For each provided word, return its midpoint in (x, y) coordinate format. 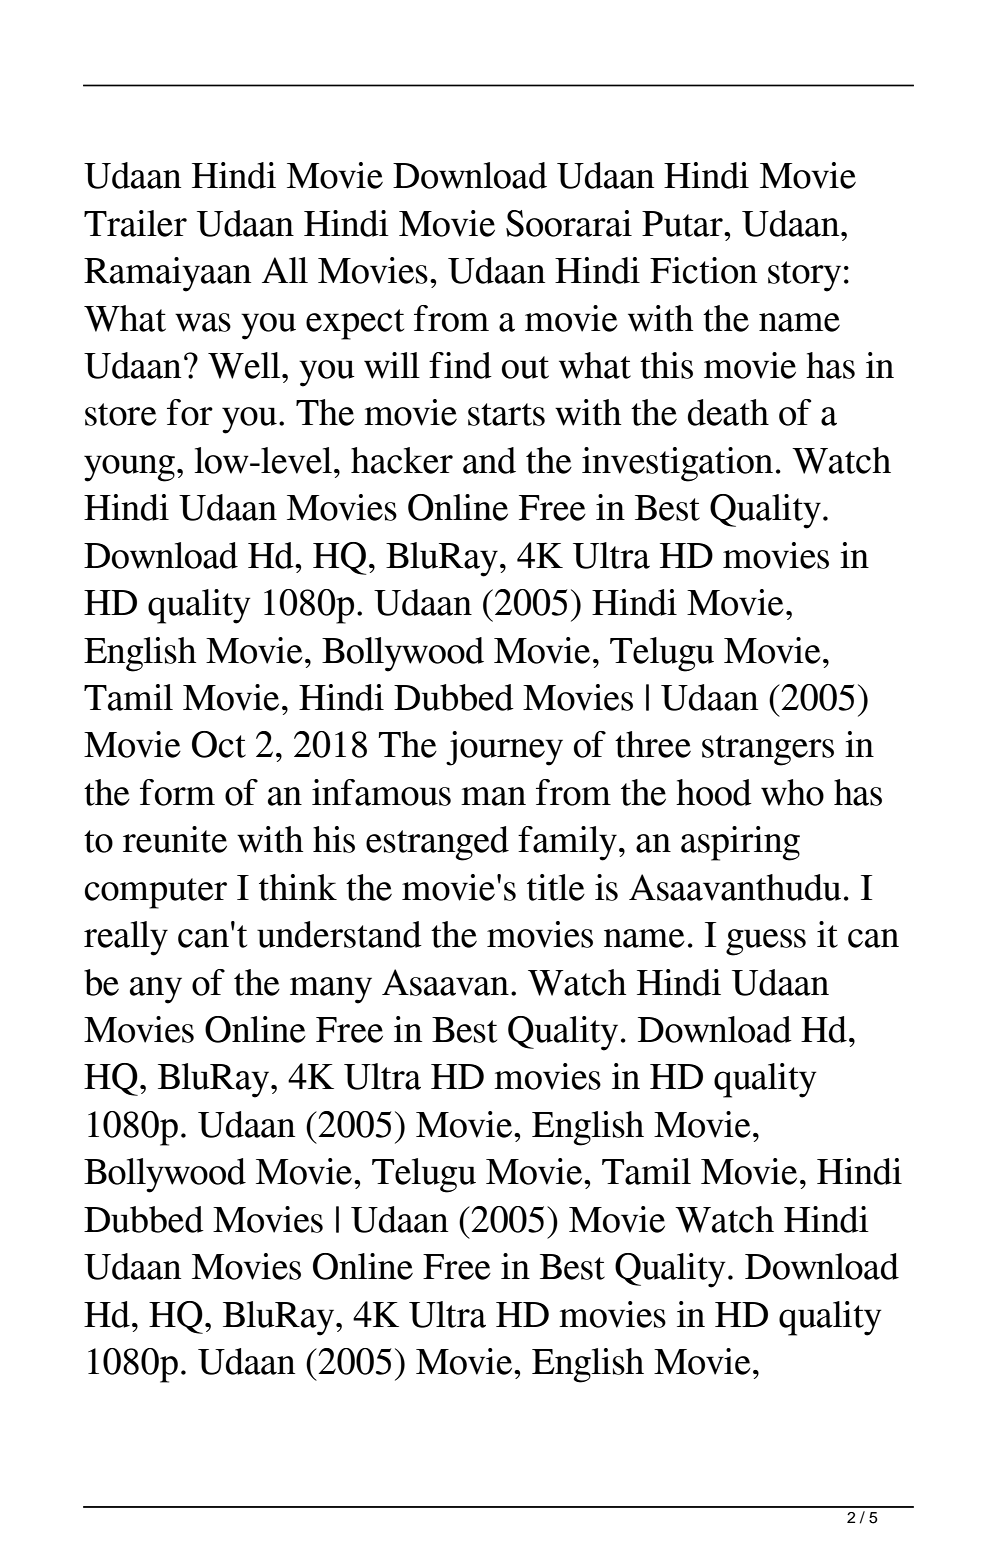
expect (355, 324)
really (126, 938)
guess (766, 942)
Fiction (703, 270)
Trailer (135, 223)
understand (339, 934)
